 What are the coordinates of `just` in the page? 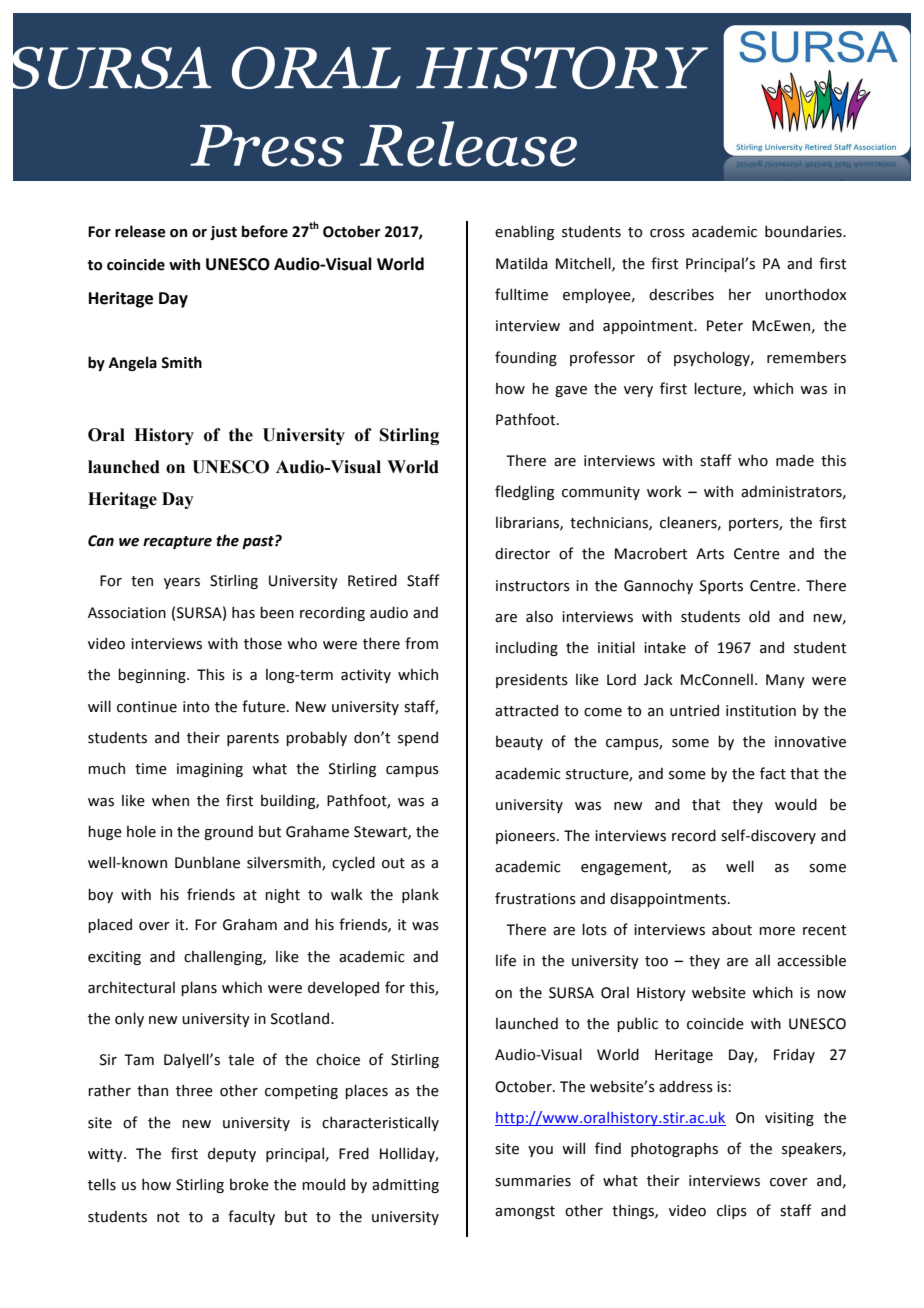 It's located at (223, 233).
